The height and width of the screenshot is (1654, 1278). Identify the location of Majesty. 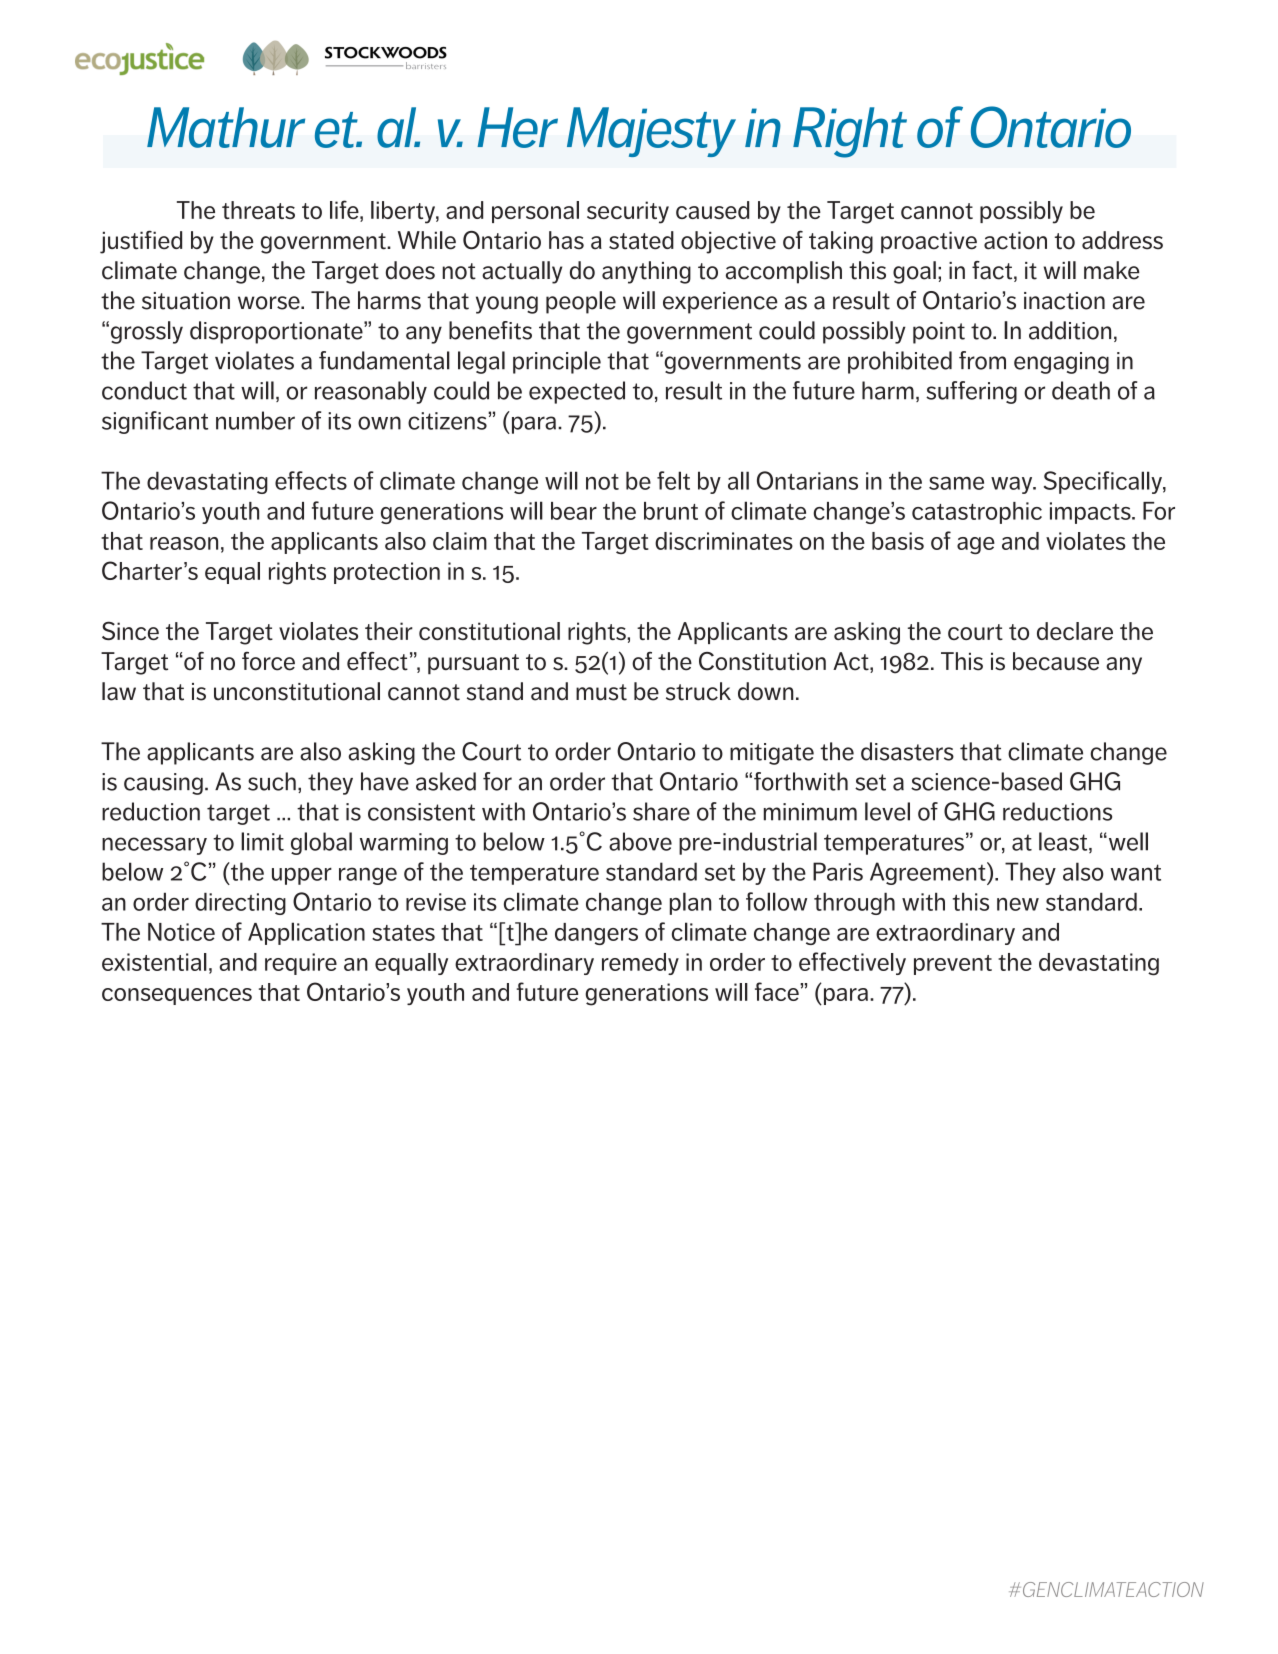
(651, 132).
